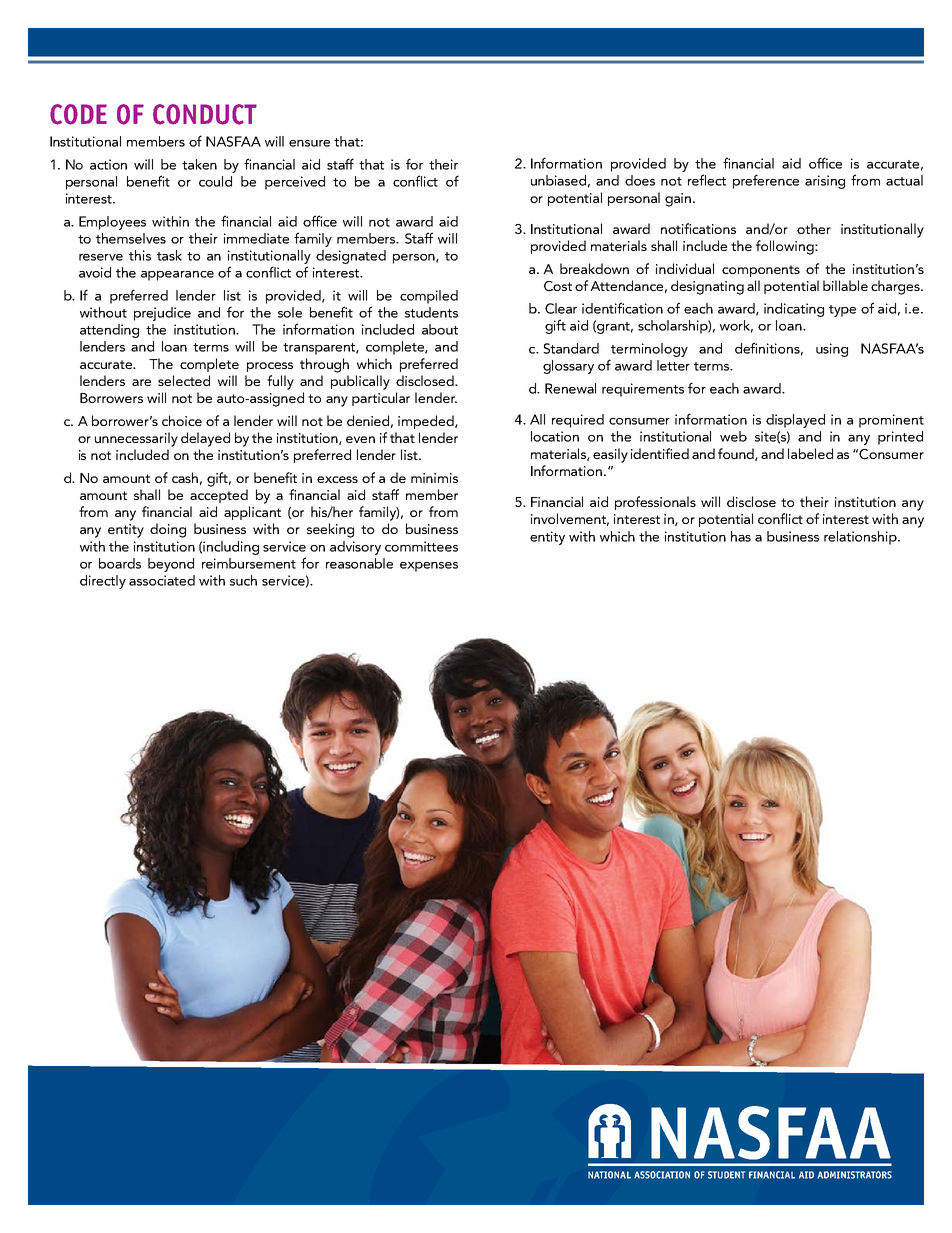  What do you see at coordinates (610, 455) in the screenshot?
I see `easily` at bounding box center [610, 455].
